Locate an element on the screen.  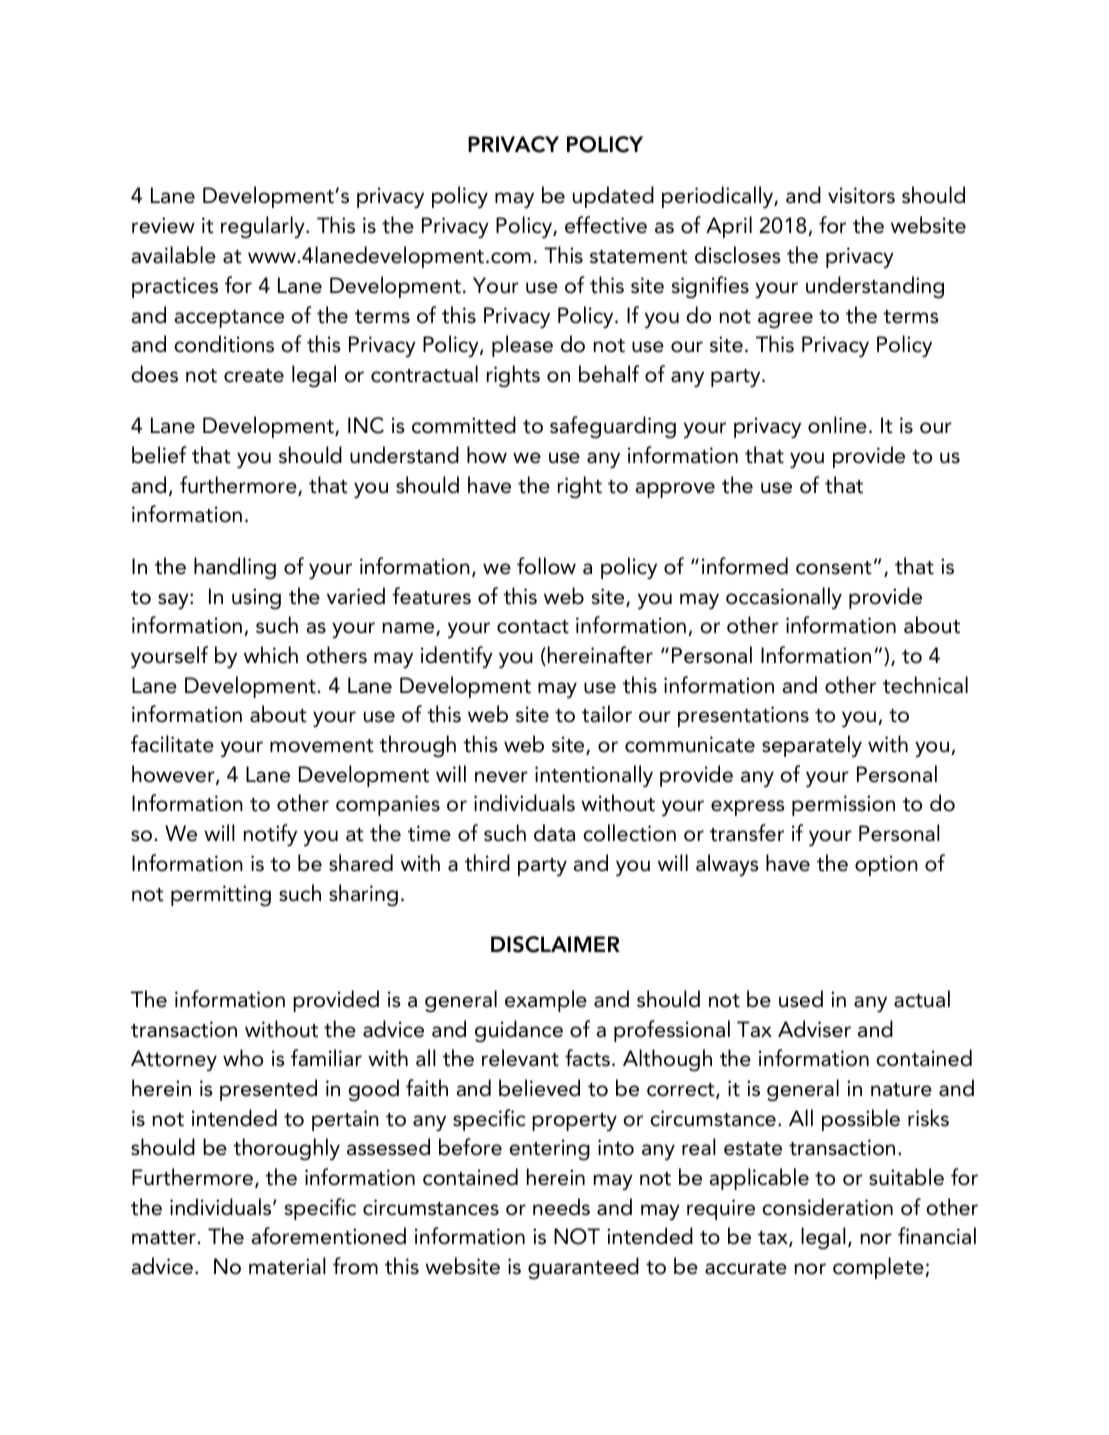
regularly is located at coordinates (264, 227).
